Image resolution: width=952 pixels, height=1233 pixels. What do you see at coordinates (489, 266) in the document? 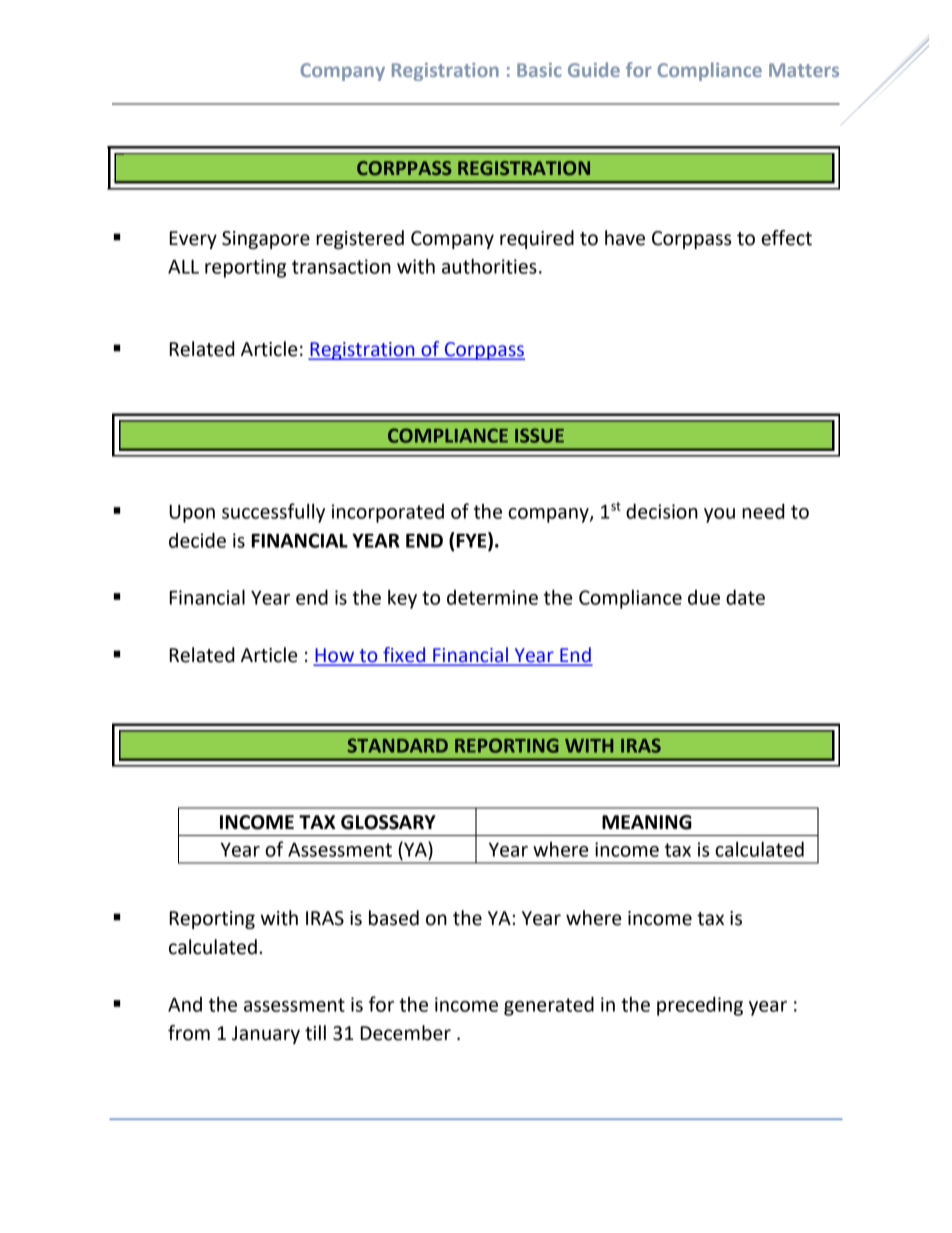
I see `authorities` at bounding box center [489, 266].
